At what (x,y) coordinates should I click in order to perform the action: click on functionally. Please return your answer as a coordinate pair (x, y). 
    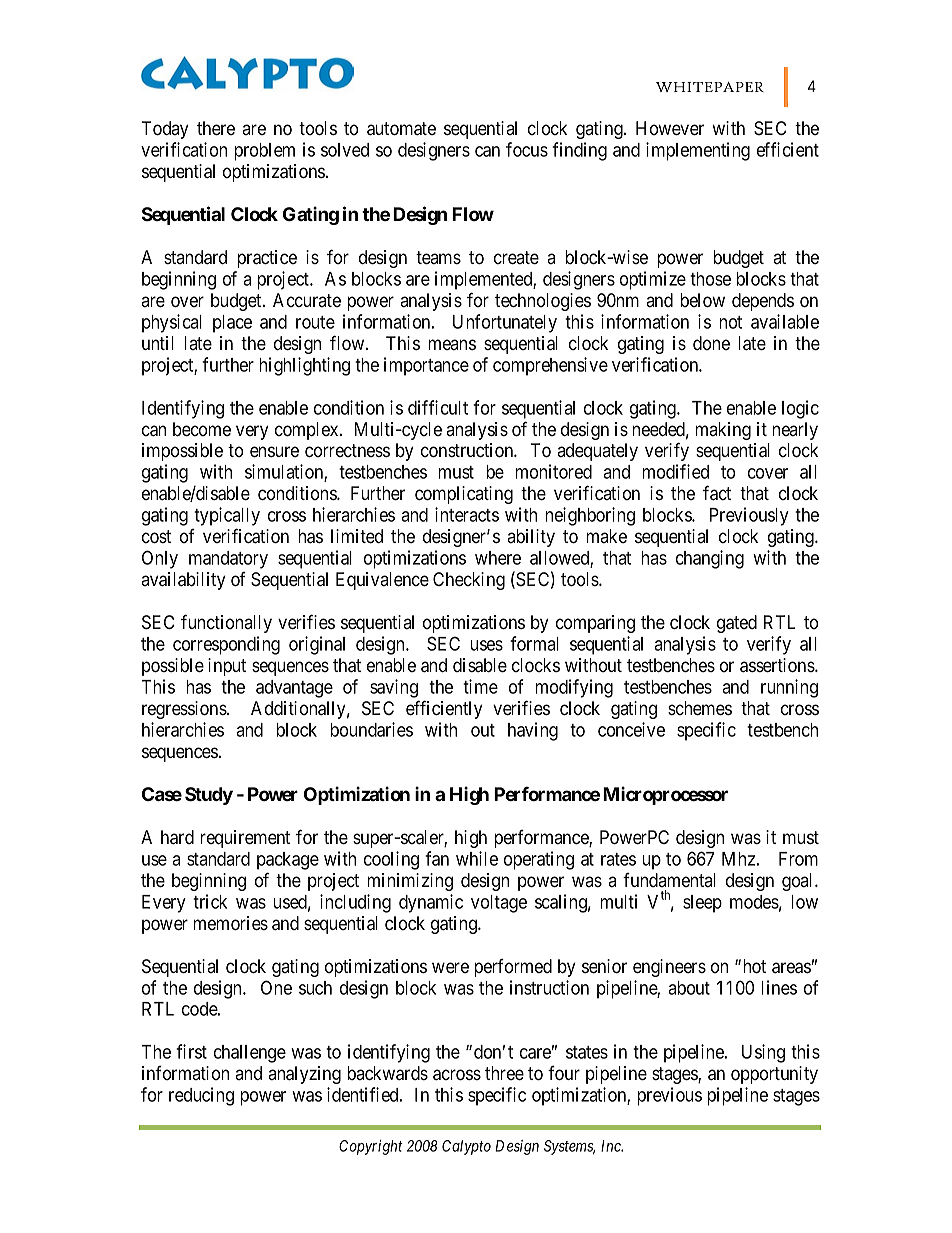
    Looking at the image, I should click on (226, 623).
